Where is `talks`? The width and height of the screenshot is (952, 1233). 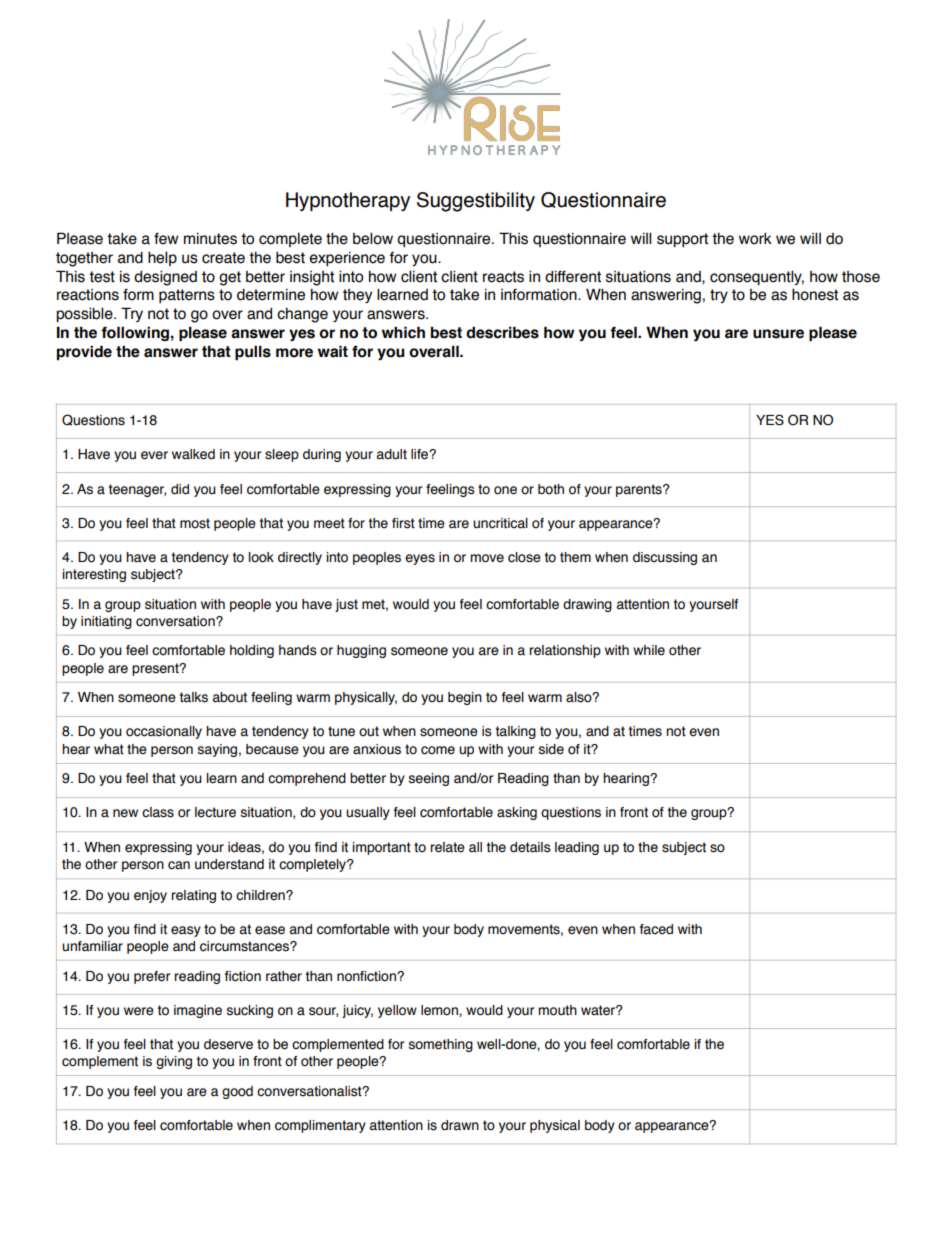 talks is located at coordinates (194, 697).
